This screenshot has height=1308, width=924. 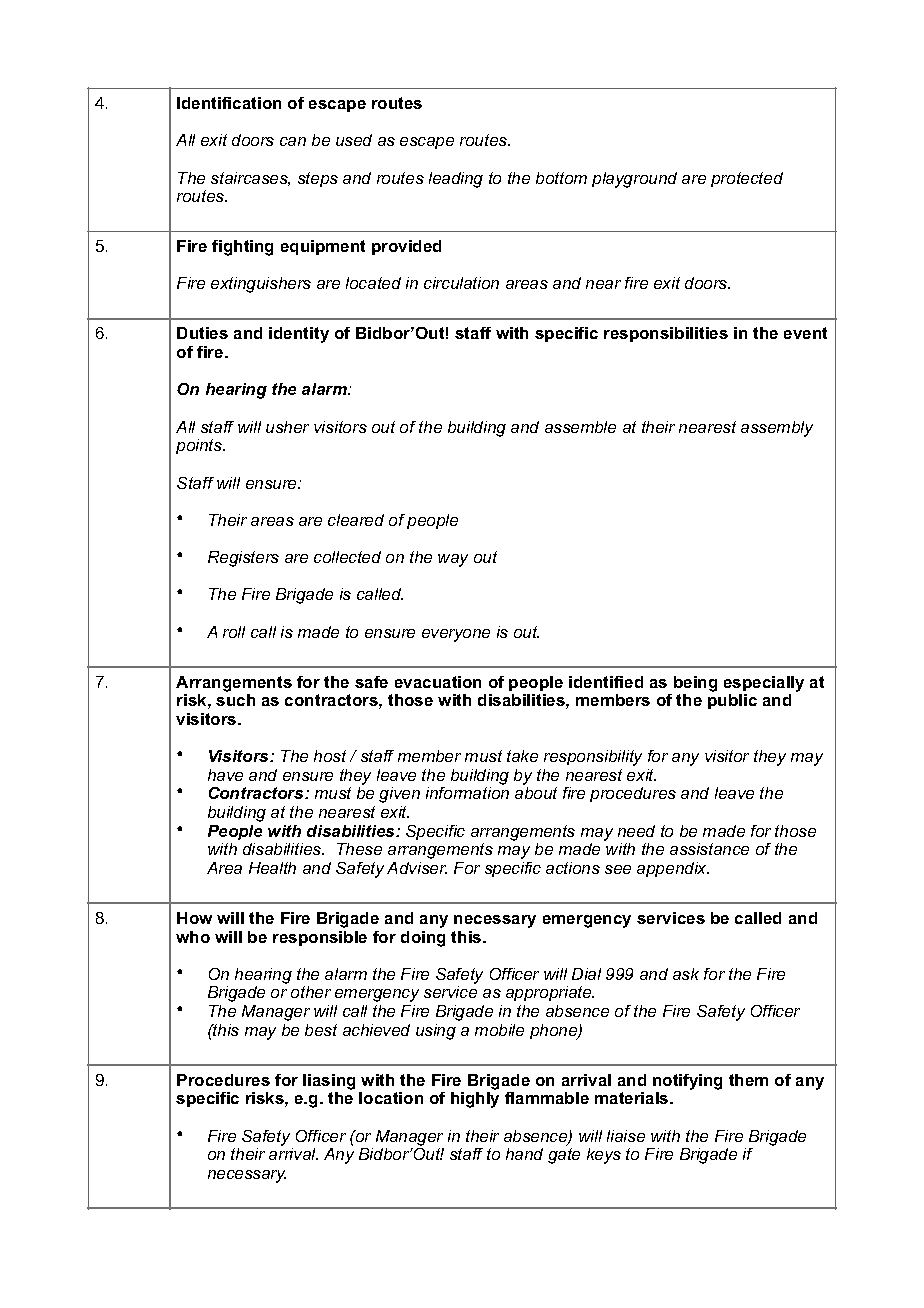 What do you see at coordinates (321, 1030) in the screenshot?
I see `best` at bounding box center [321, 1030].
